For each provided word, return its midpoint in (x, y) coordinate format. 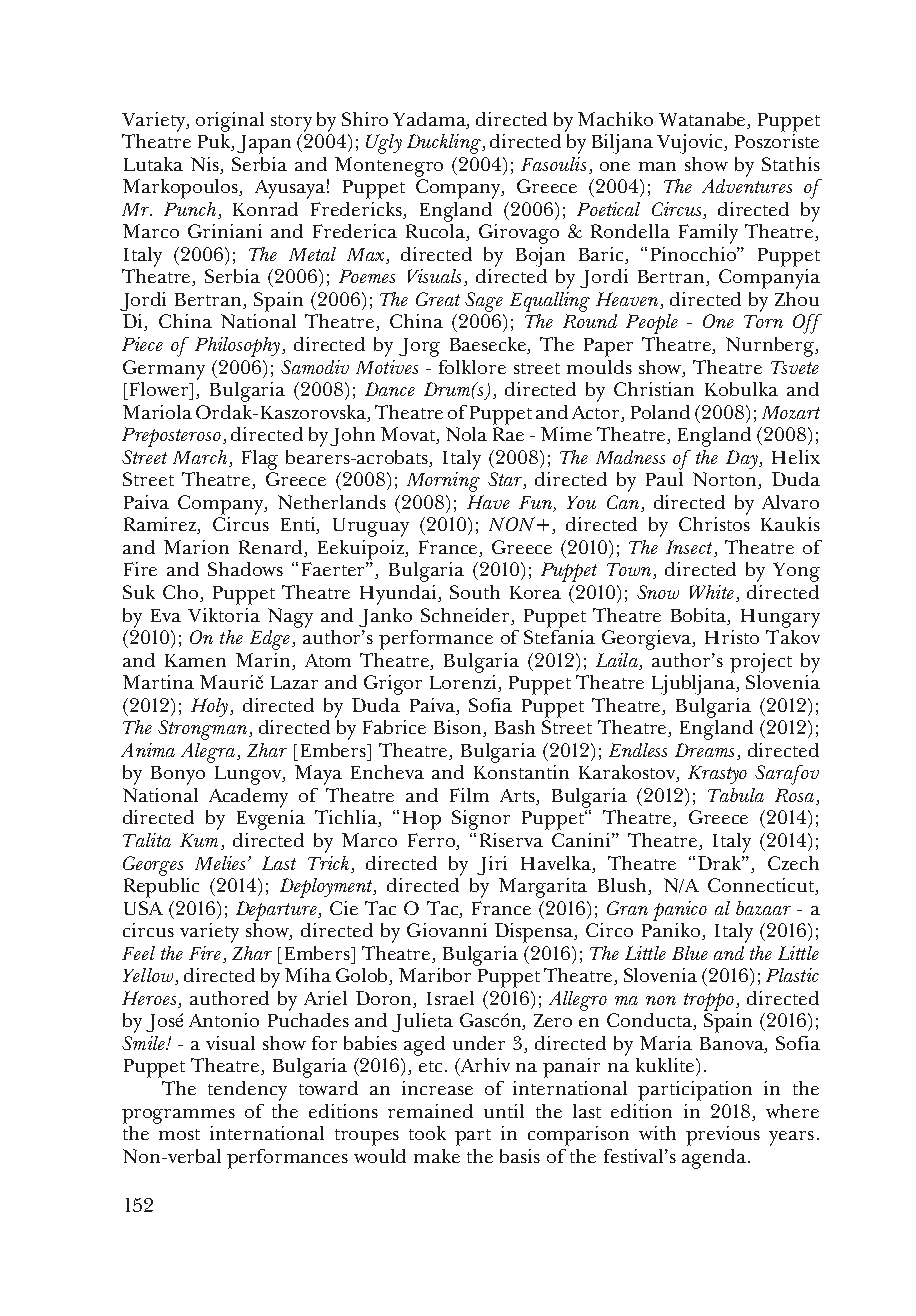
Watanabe (704, 119)
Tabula (736, 795)
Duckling (445, 144)
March (200, 457)
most (179, 1134)
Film (469, 795)
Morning (443, 482)
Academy (248, 798)
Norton (726, 480)
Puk (215, 141)
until (504, 1111)
